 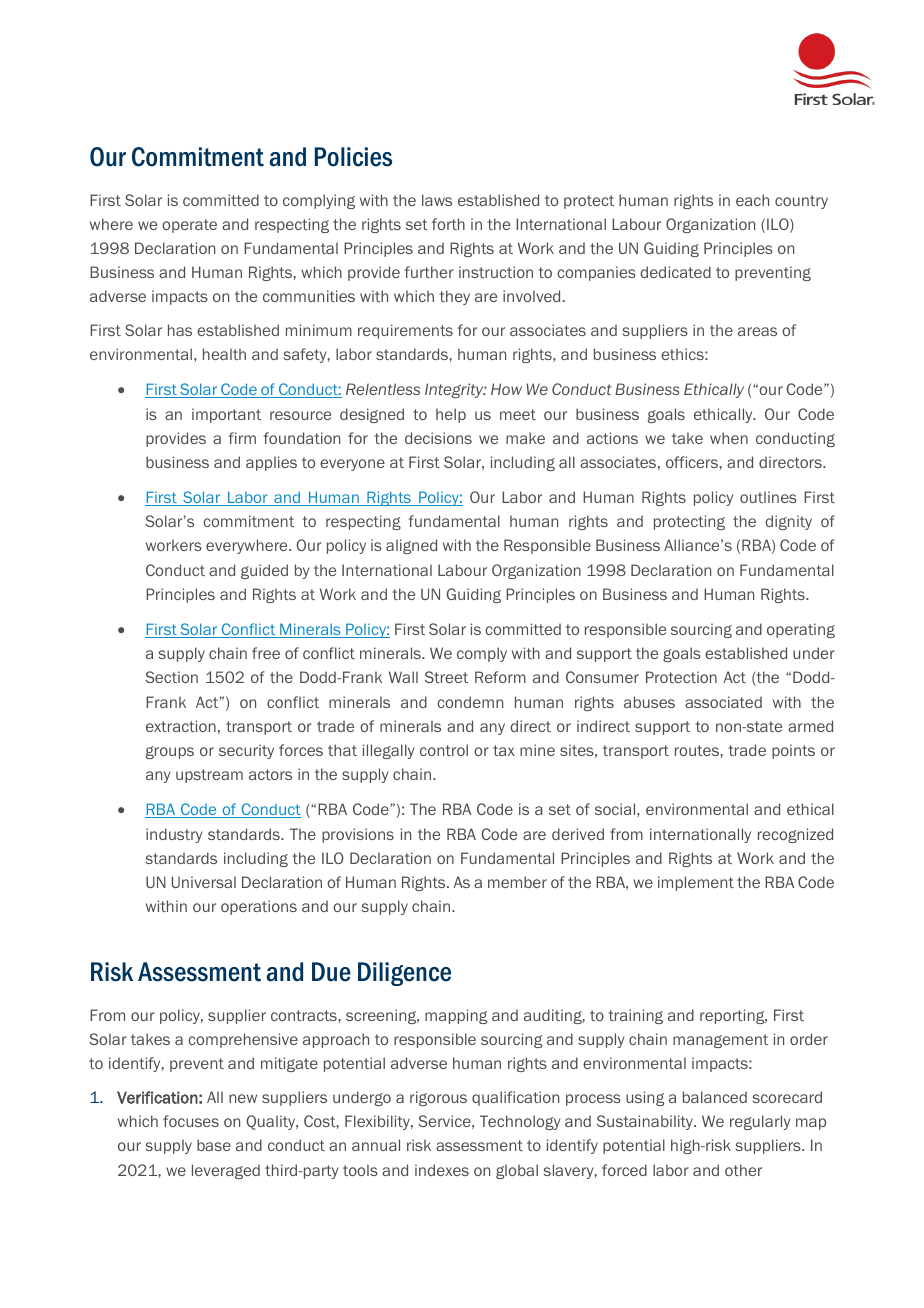 What do you see at coordinates (752, 200) in the screenshot?
I see `each` at bounding box center [752, 200].
